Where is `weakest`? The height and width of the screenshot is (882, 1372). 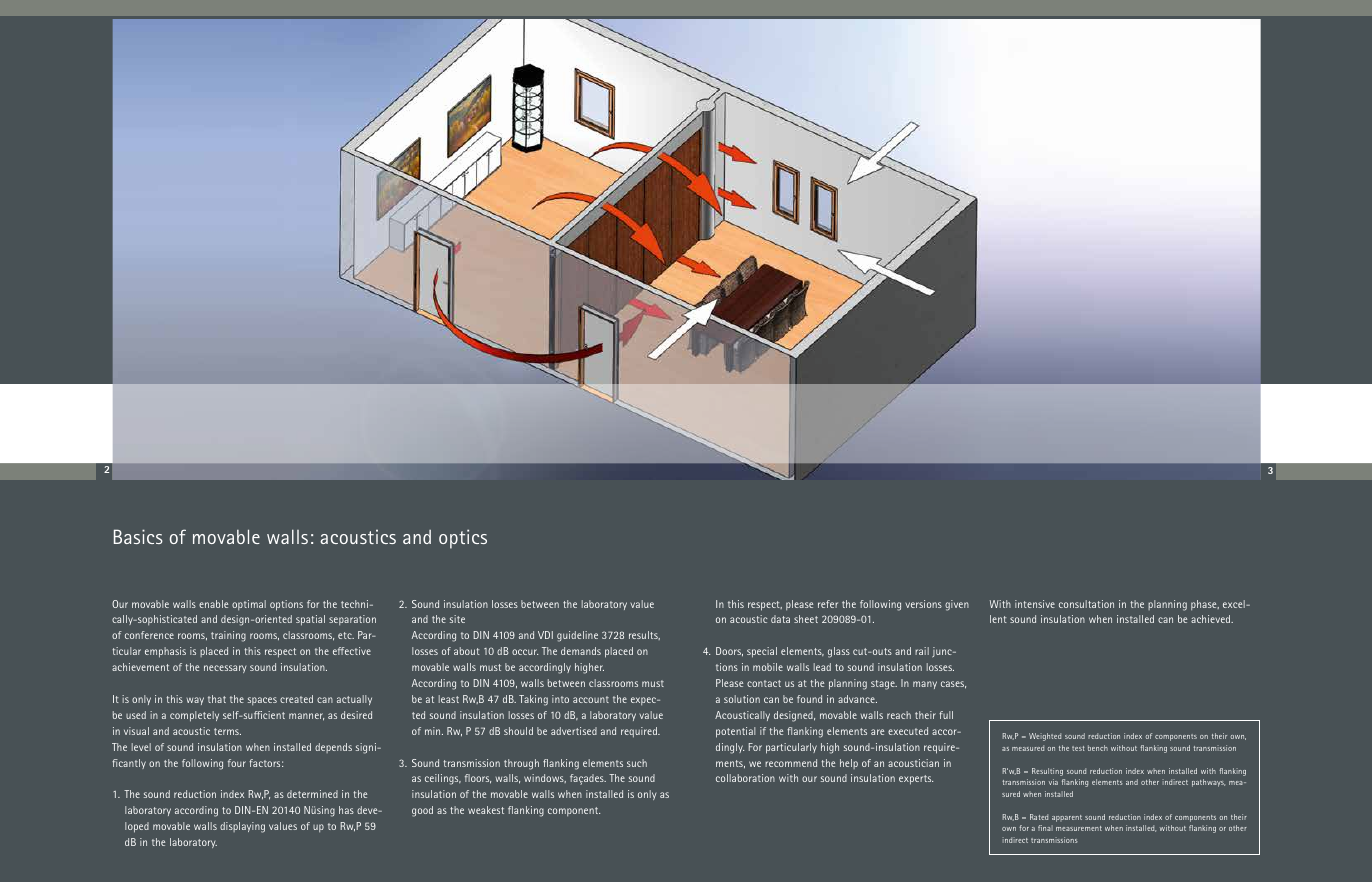 weakest is located at coordinates (486, 810).
